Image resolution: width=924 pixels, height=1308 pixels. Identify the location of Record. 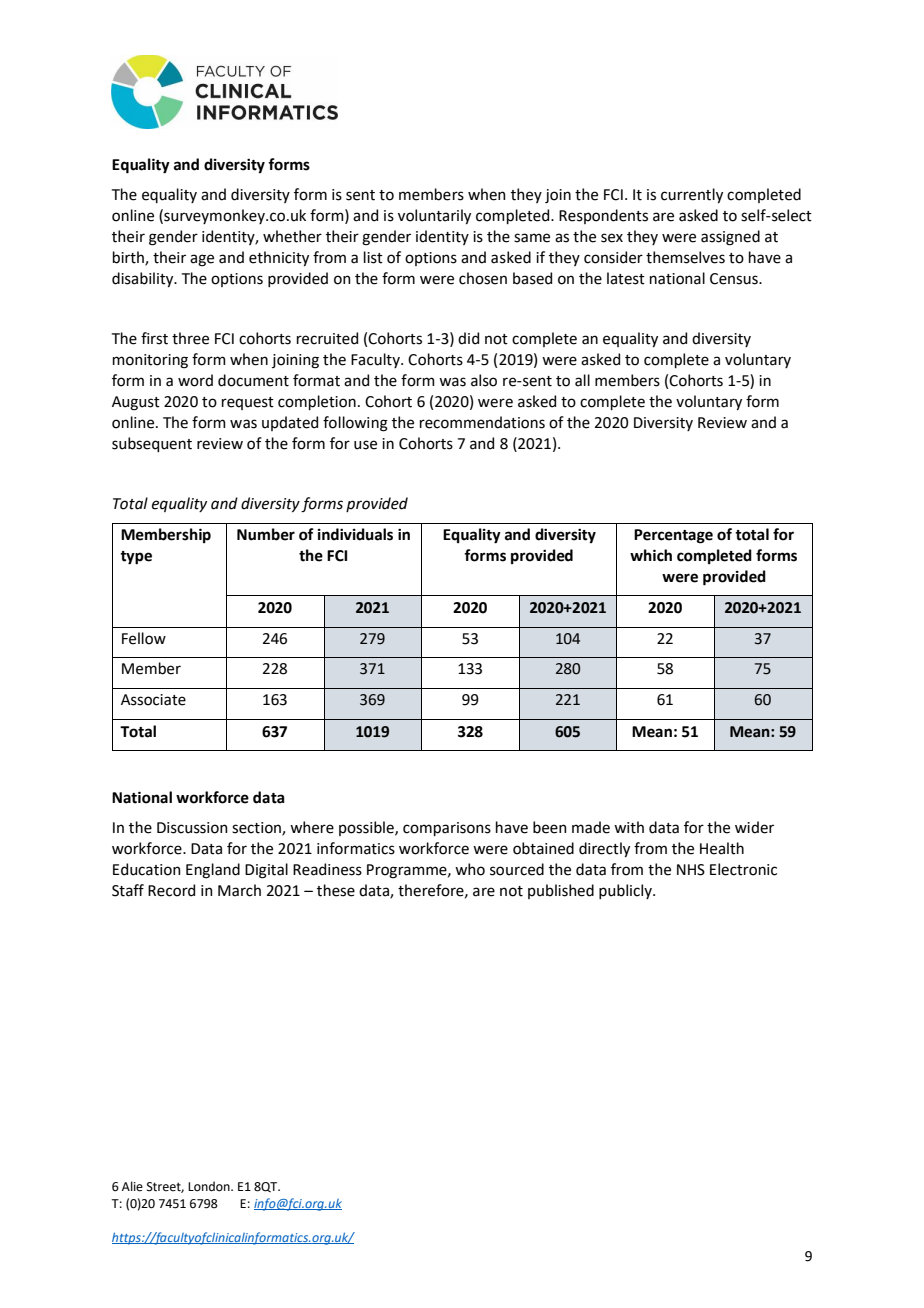
(171, 890).
